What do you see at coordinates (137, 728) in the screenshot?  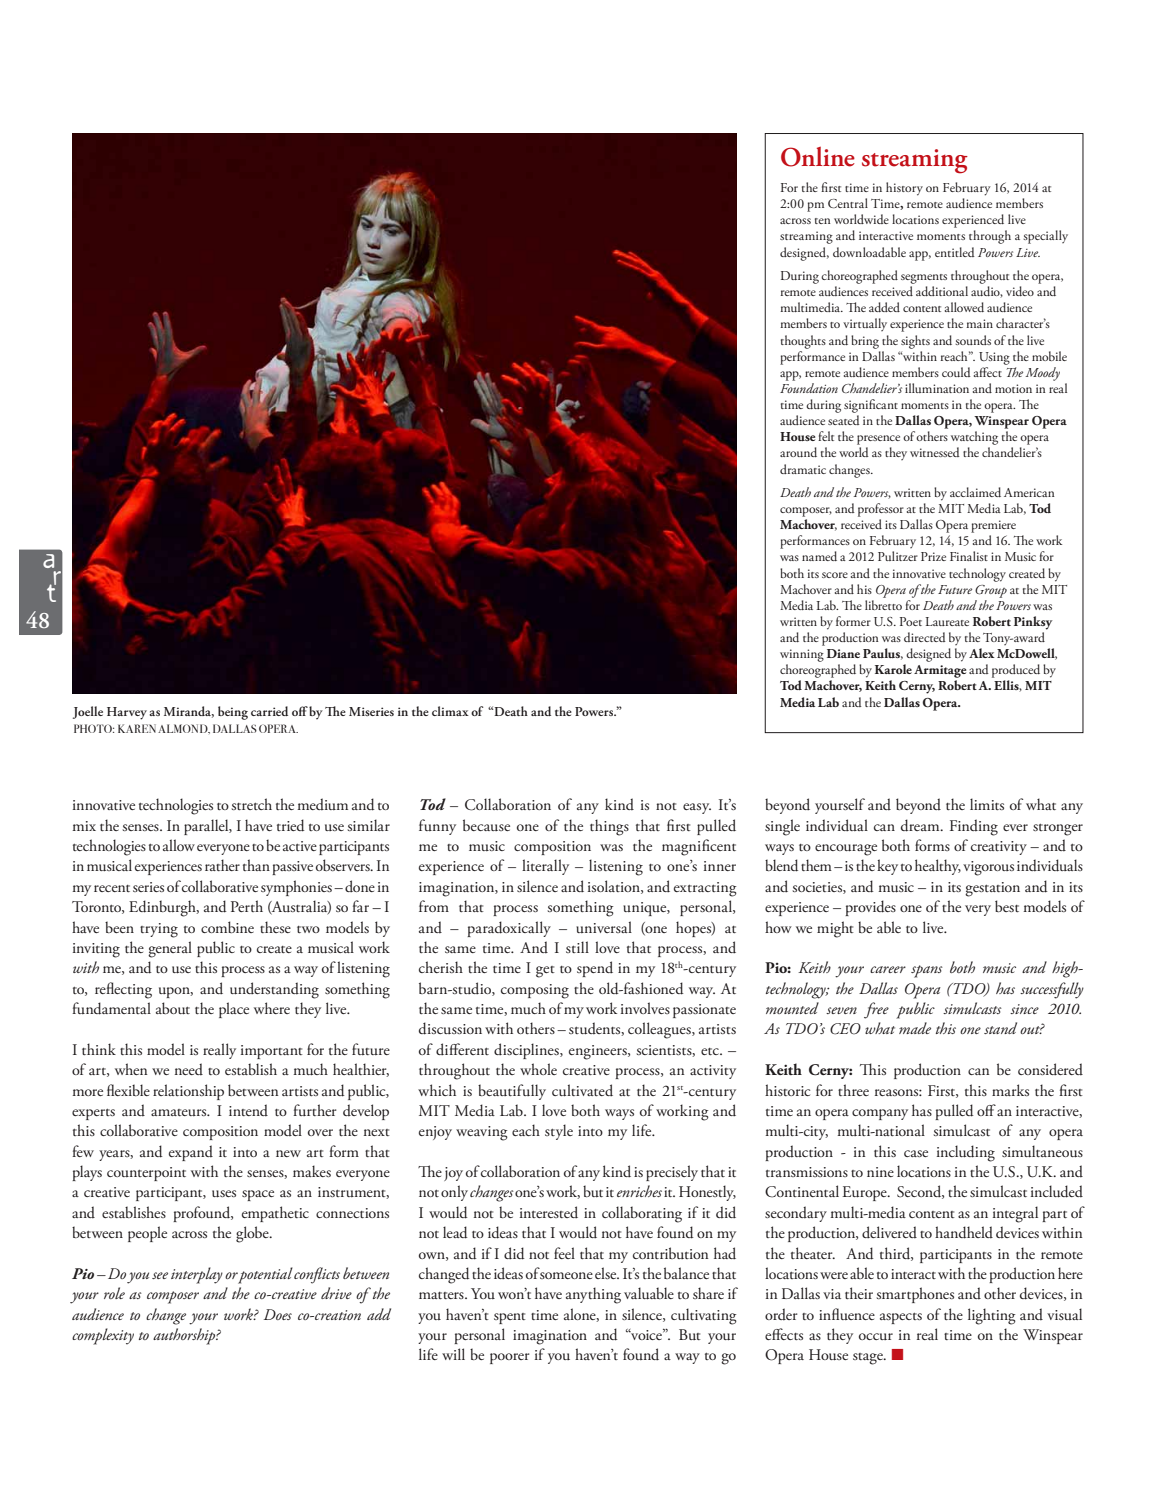 I see `KAREN` at bounding box center [137, 728].
